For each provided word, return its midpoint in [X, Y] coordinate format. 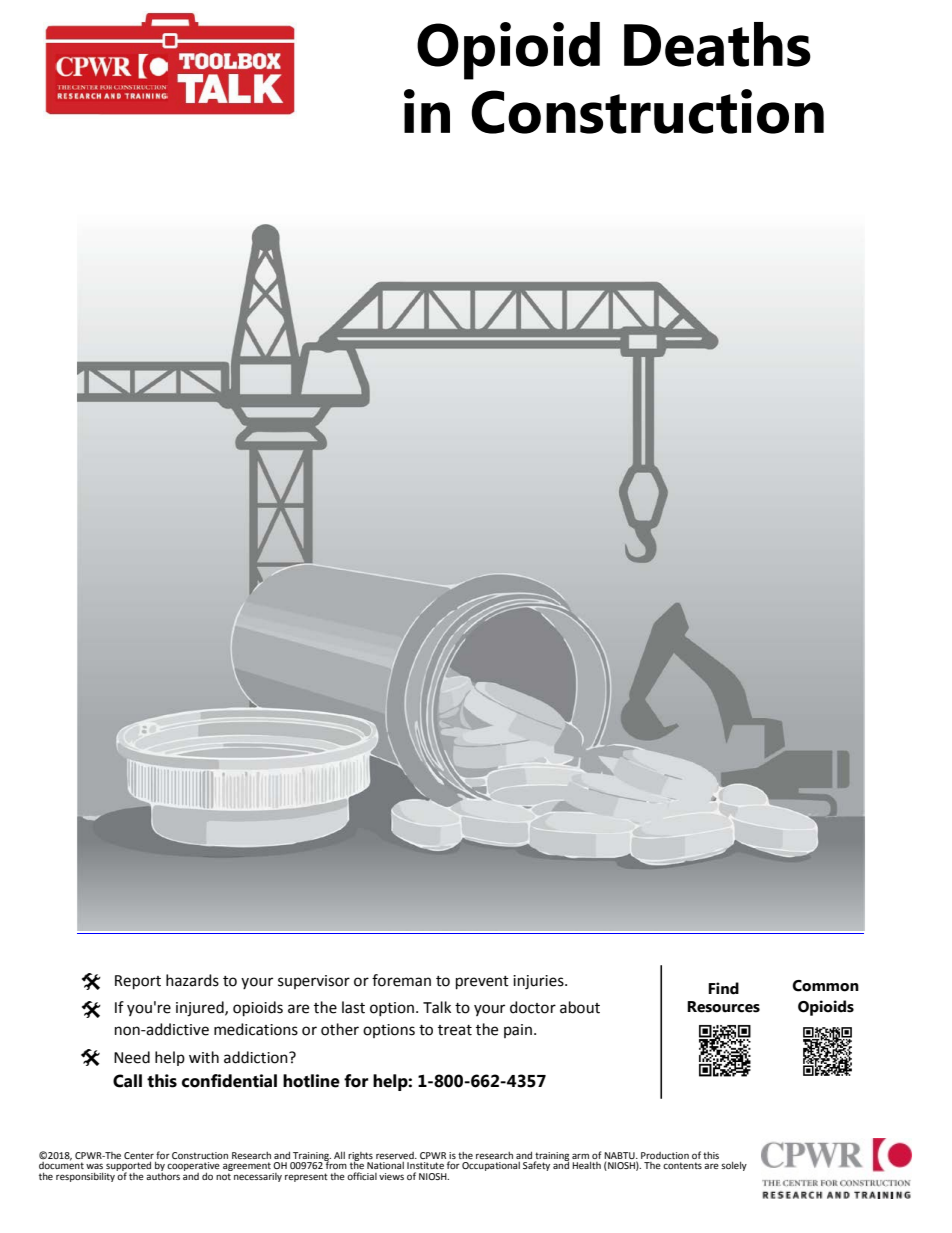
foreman [401, 980]
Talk [437, 1007]
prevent [482, 983]
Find [723, 988]
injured [201, 1009]
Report [138, 982]
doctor [533, 1007]
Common [825, 986]
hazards [192, 980]
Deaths [717, 44]
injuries [539, 982]
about [580, 1007]
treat [455, 1030]
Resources [723, 1007]
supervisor [314, 982]
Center [139, 1155]
